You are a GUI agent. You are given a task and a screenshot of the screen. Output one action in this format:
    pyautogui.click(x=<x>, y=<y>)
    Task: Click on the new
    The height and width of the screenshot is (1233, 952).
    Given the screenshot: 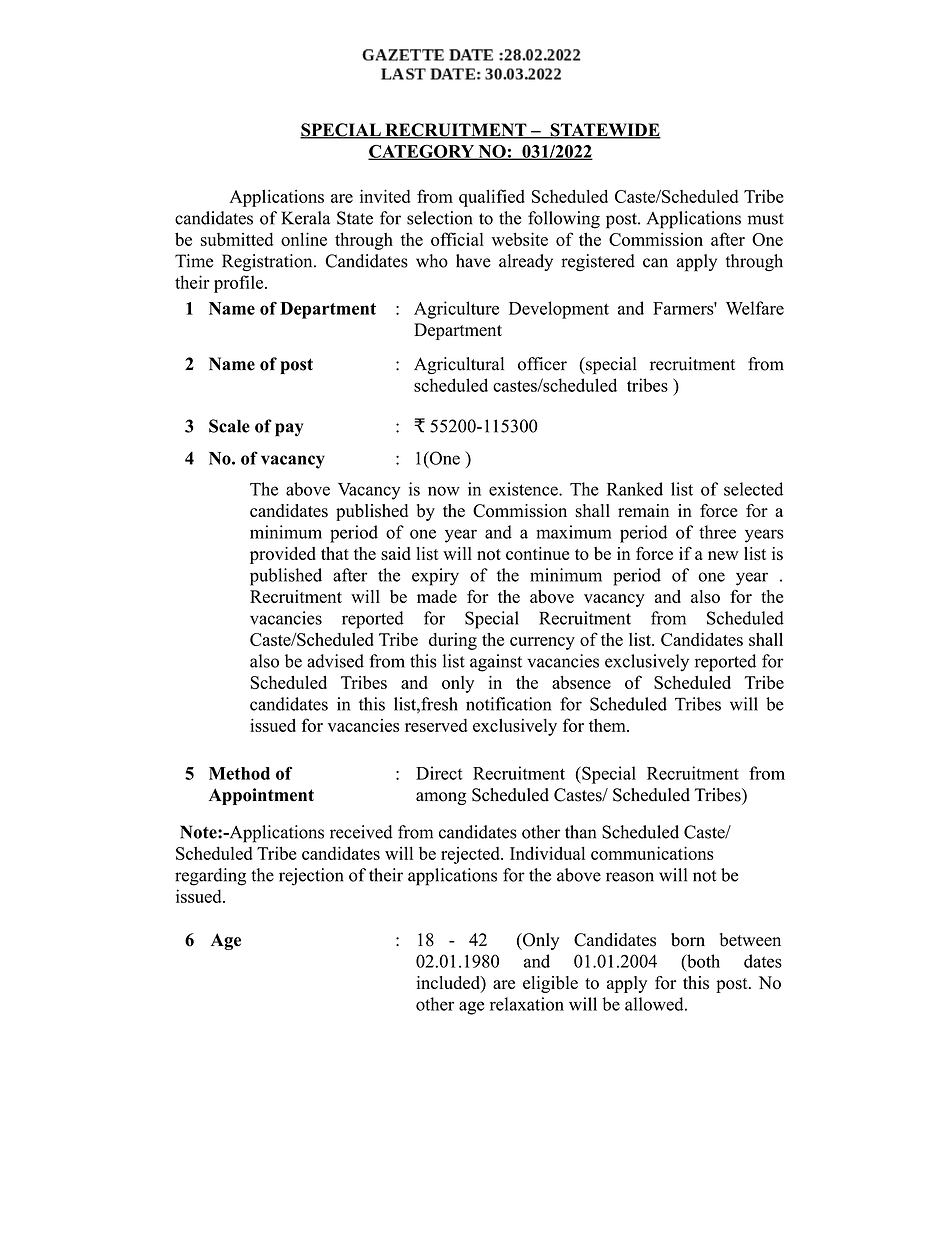 What is the action you would take?
    pyautogui.click(x=723, y=555)
